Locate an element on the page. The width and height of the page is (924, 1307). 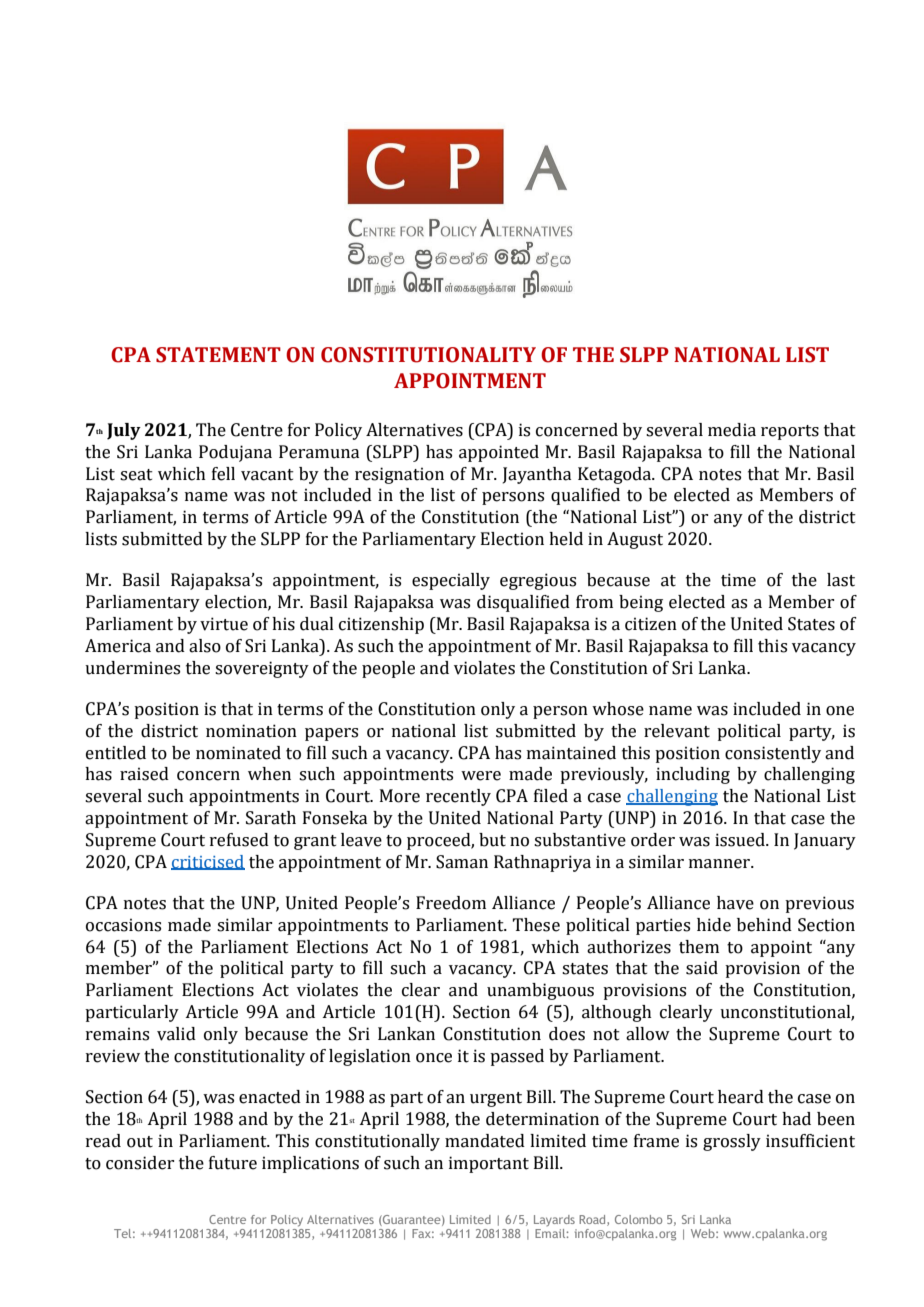
Web is located at coordinates (704, 1233).
